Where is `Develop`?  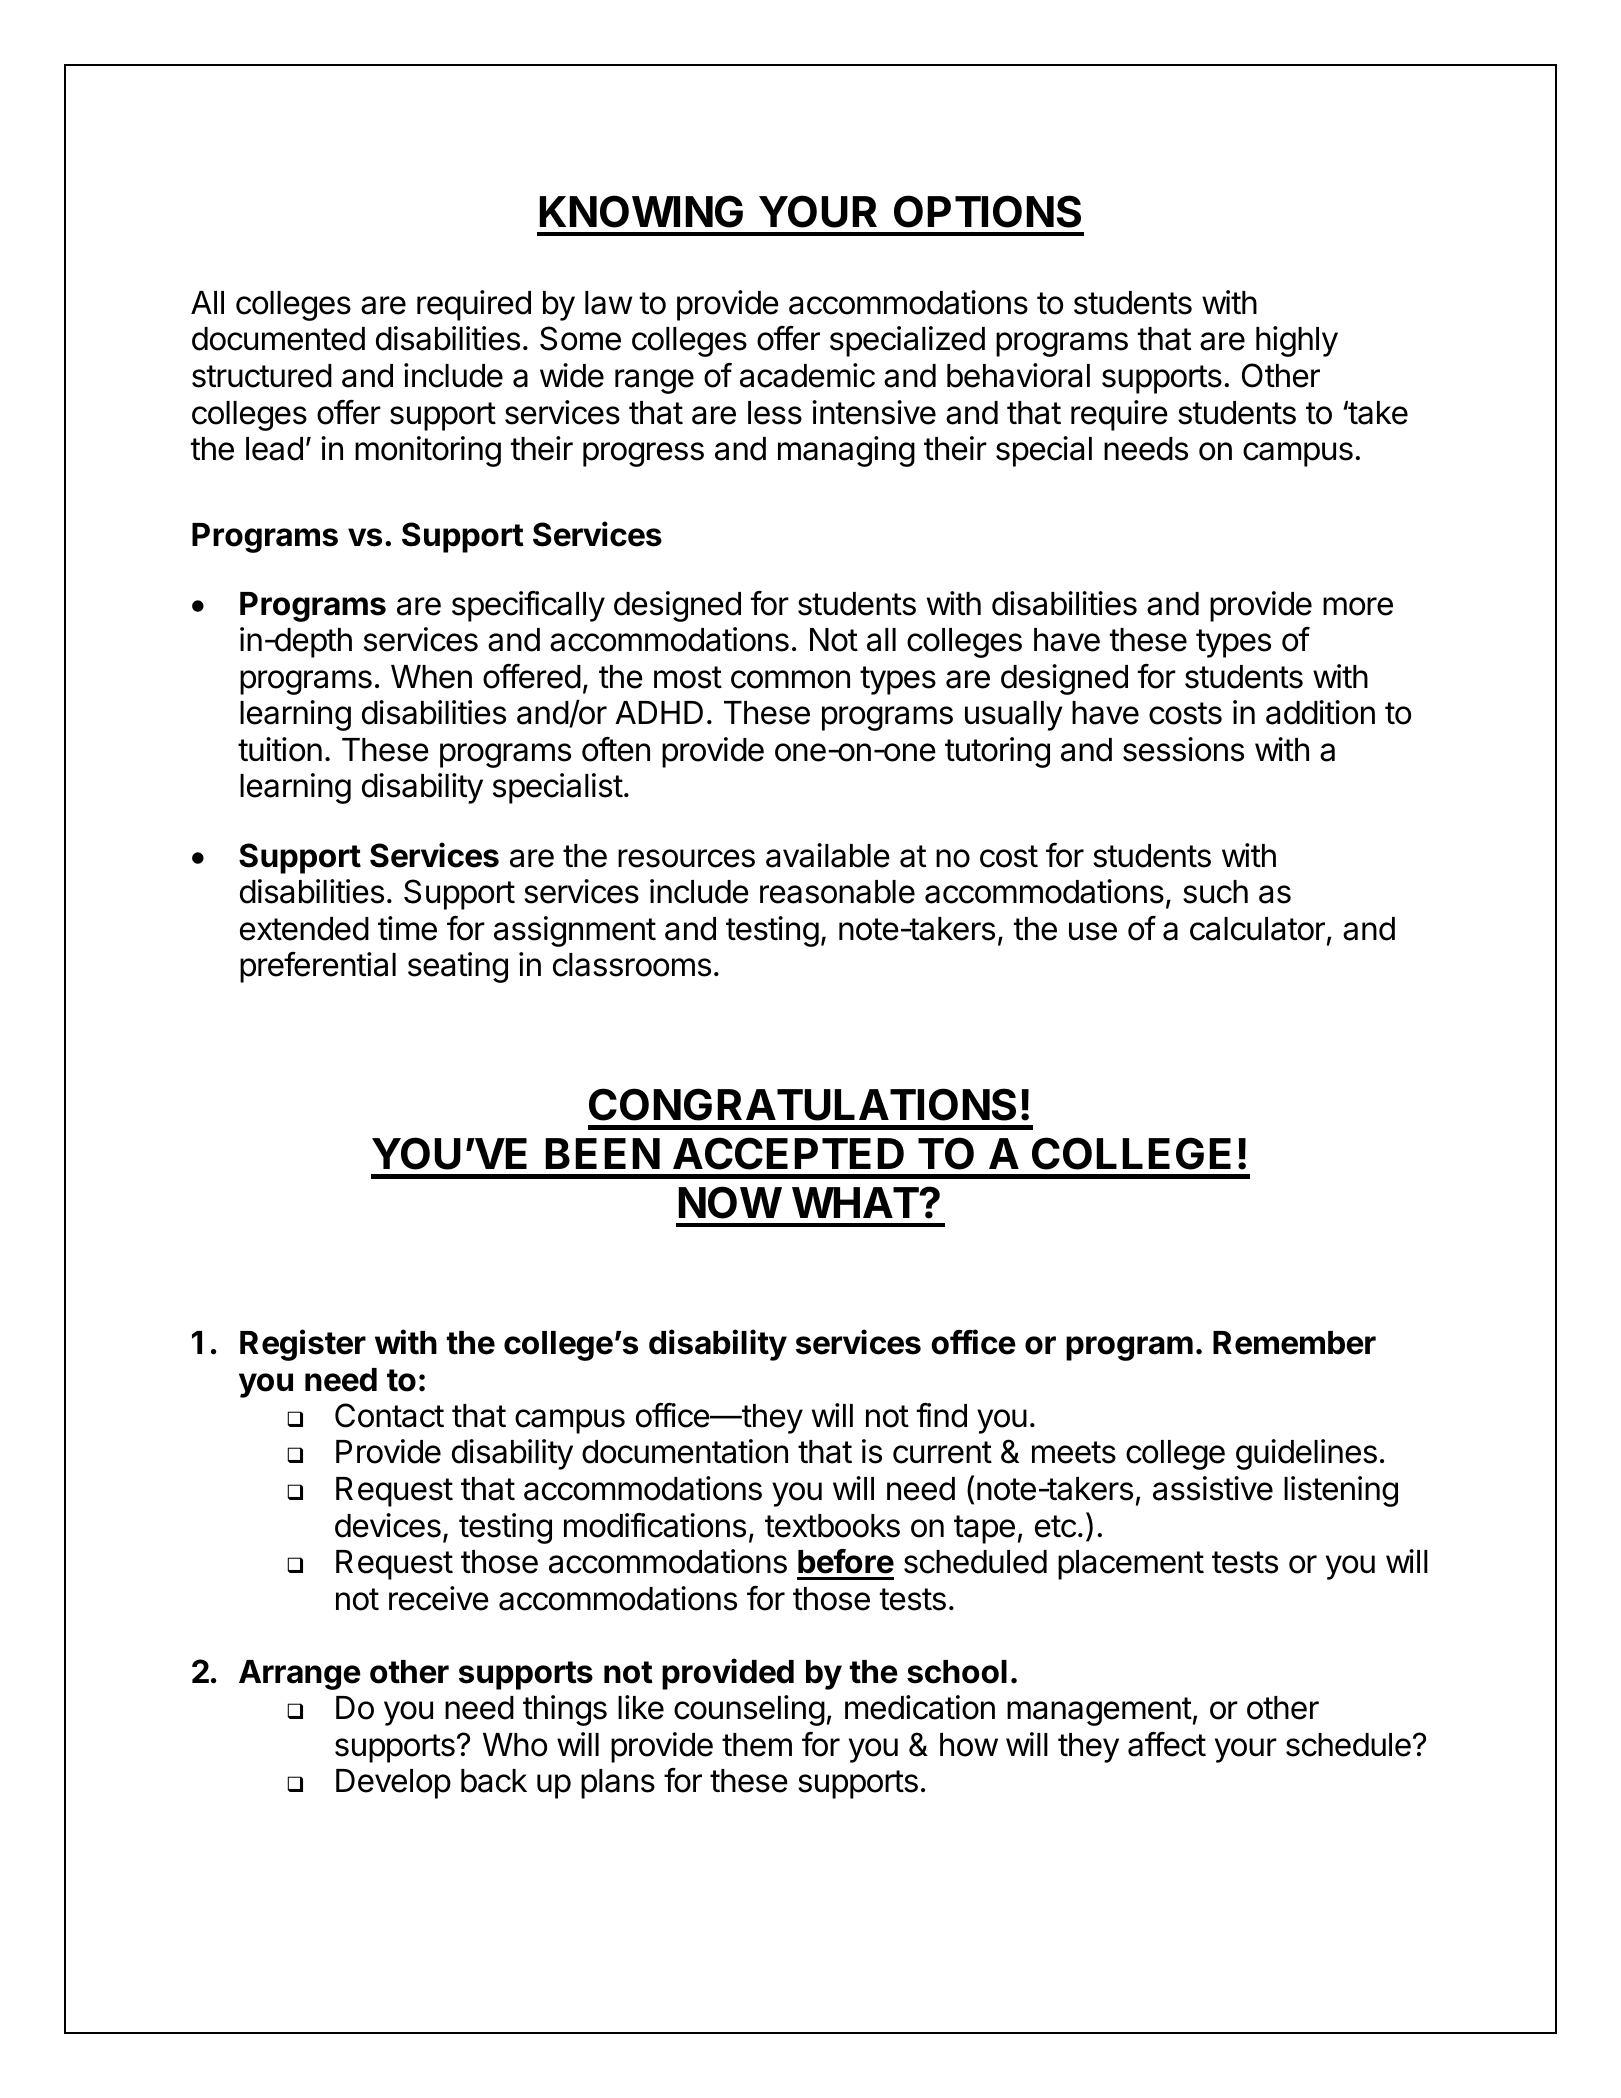 Develop is located at coordinates (393, 1784).
